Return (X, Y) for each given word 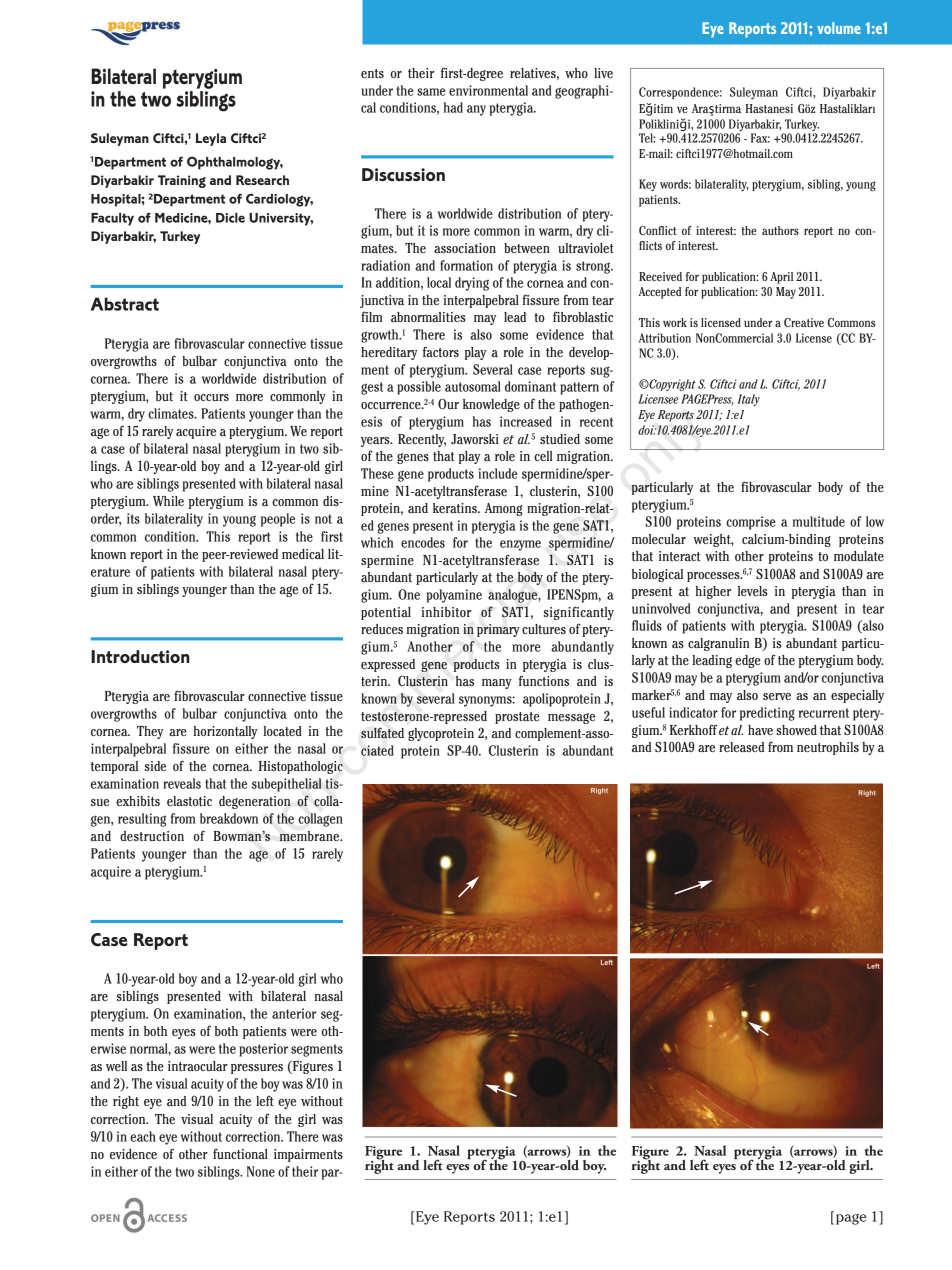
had (453, 107)
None (261, 1171)
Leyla (211, 139)
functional (240, 1153)
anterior (294, 1013)
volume (839, 28)
